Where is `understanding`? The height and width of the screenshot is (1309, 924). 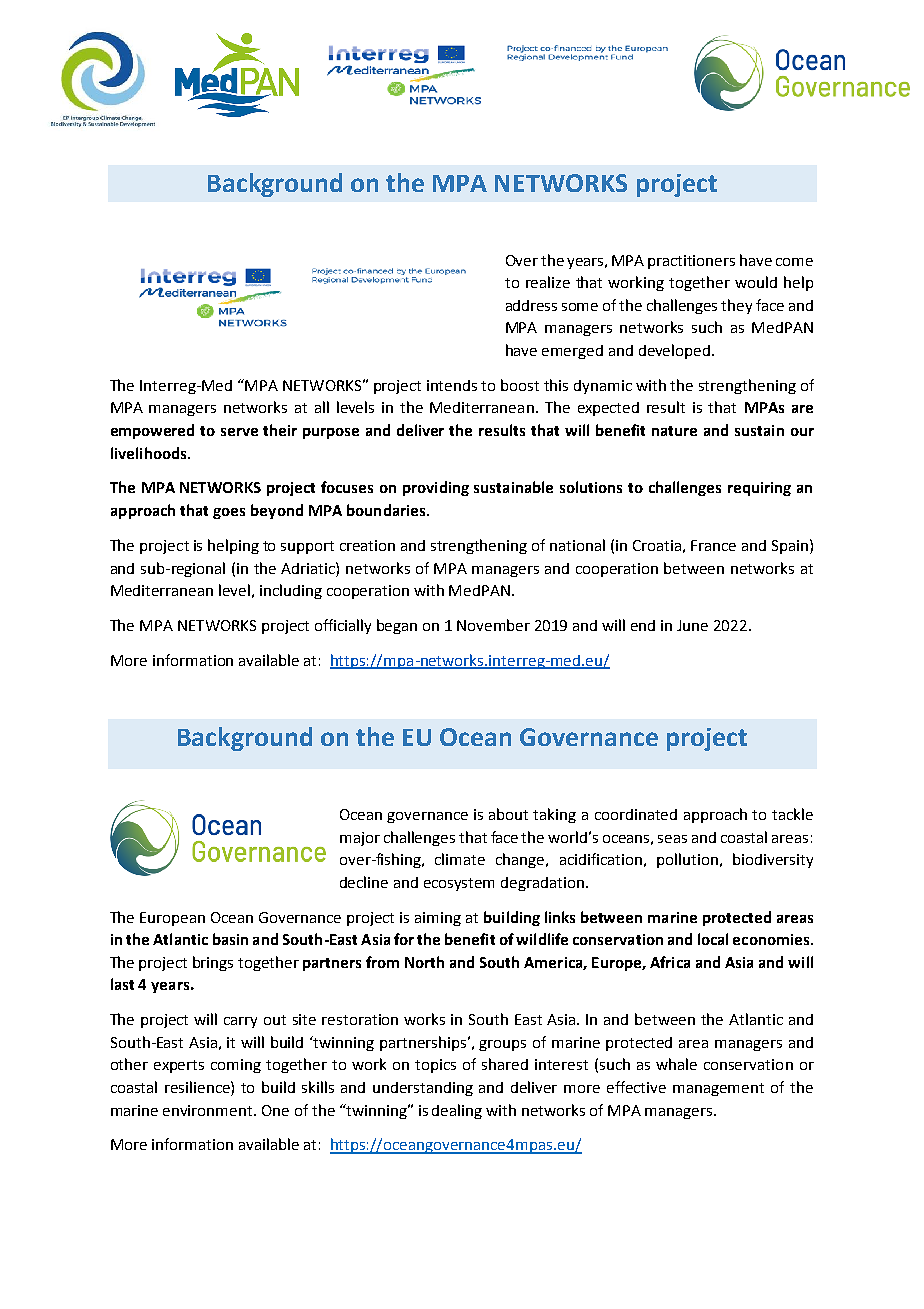
understanding is located at coordinates (423, 1089).
